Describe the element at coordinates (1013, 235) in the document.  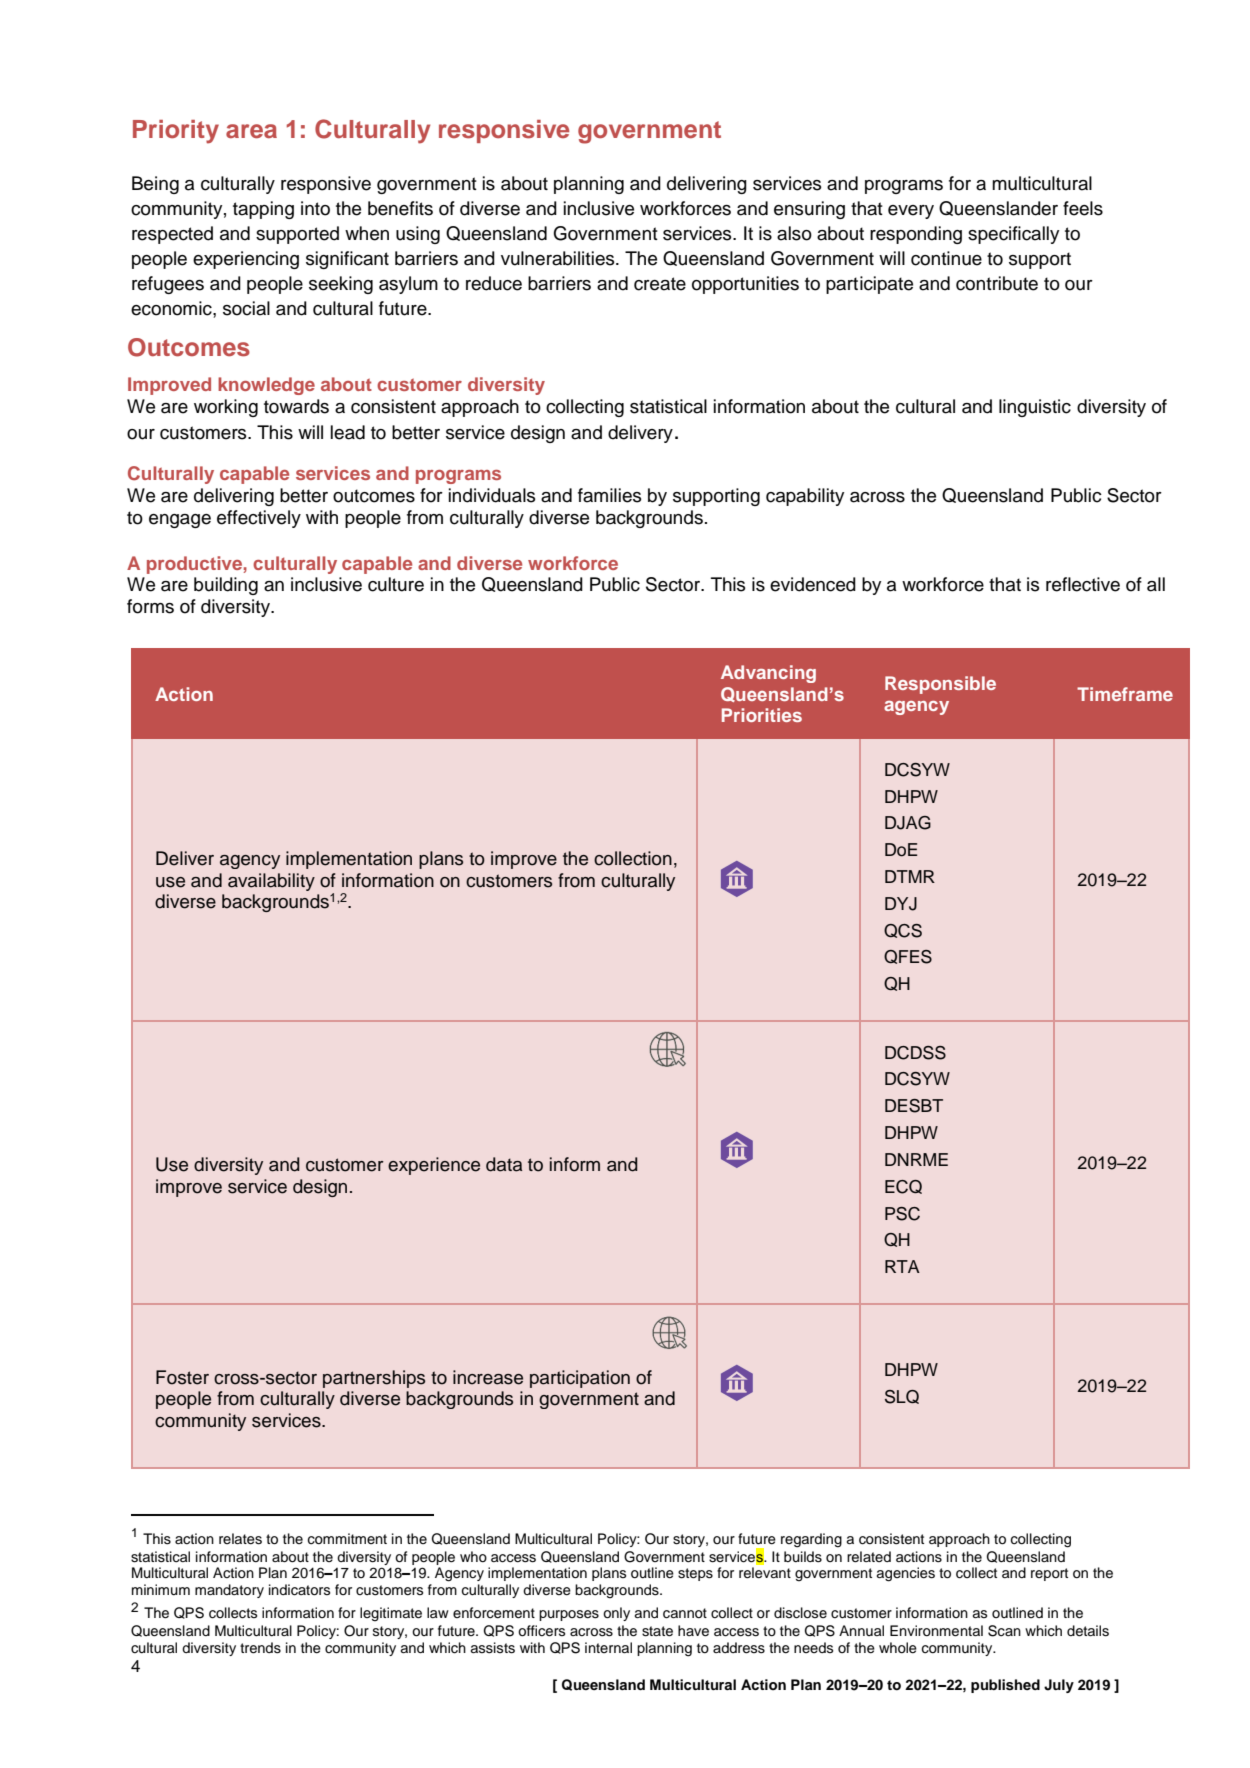
I see `specifically` at that location.
